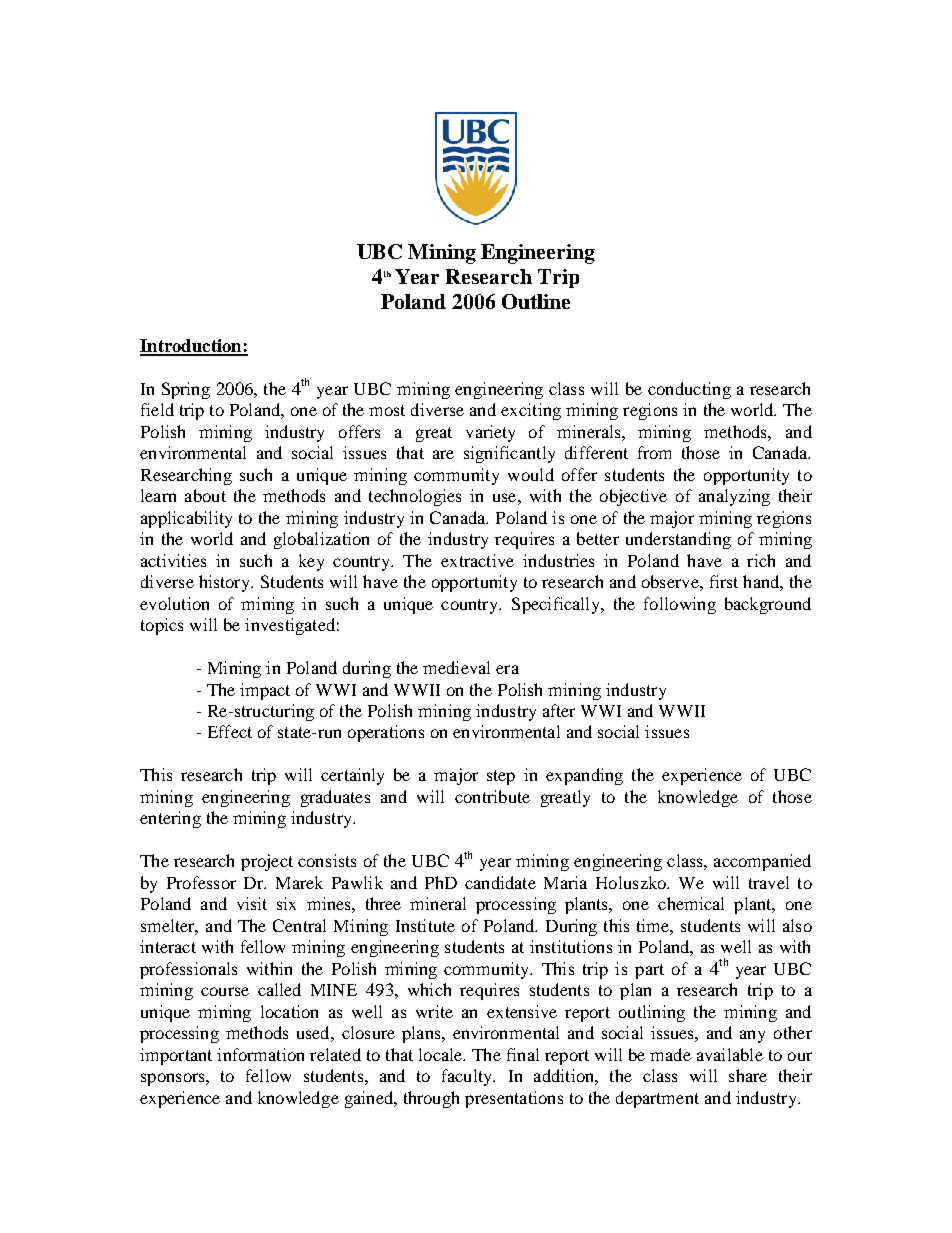 This screenshot has height=1233, width=952. What do you see at coordinates (536, 301) in the screenshot?
I see `Outline` at bounding box center [536, 301].
